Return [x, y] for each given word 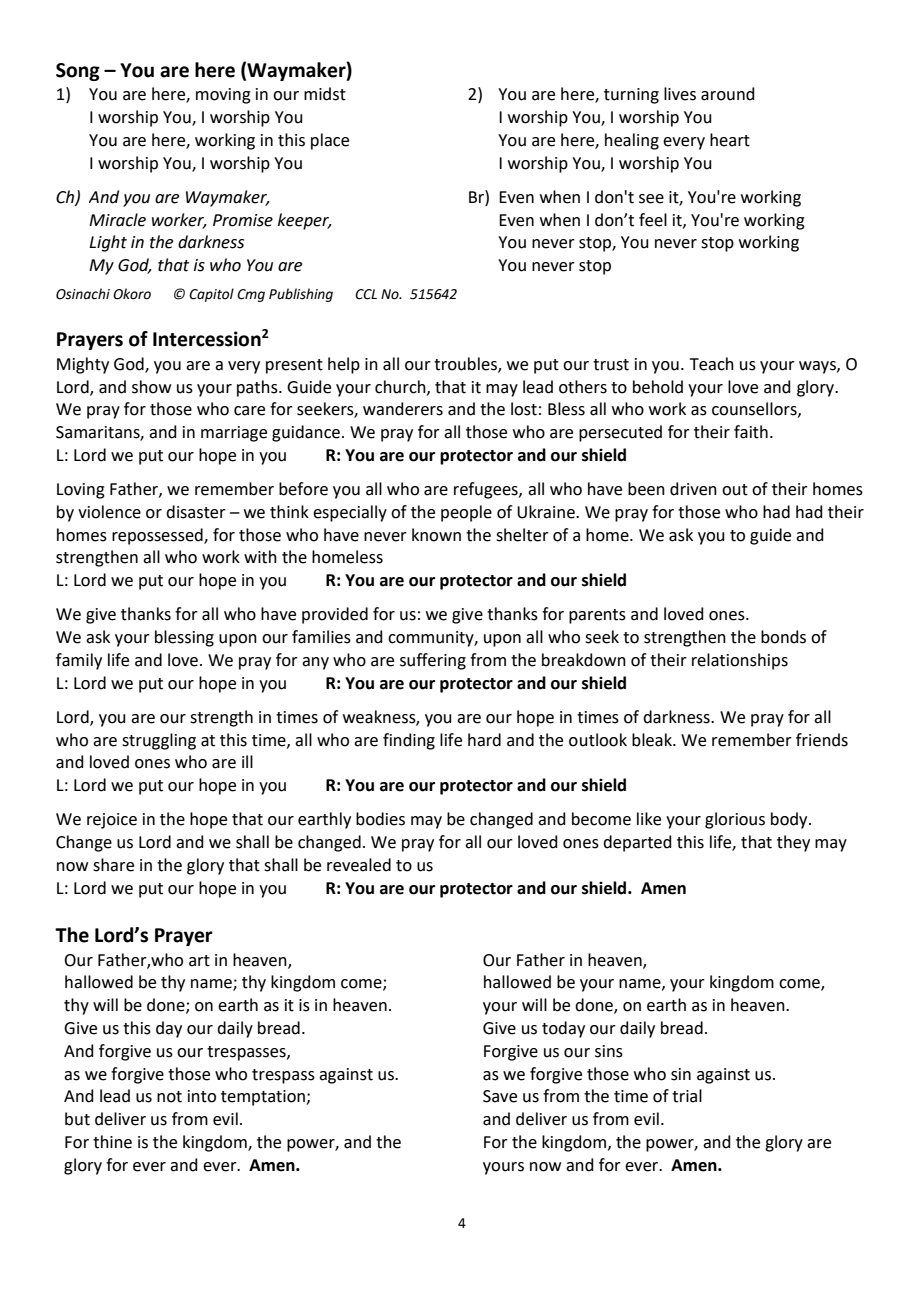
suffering [433, 661]
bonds [783, 637]
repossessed [158, 536]
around [728, 94]
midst [325, 94]
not [169, 1097]
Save [500, 1096]
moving [223, 96]
